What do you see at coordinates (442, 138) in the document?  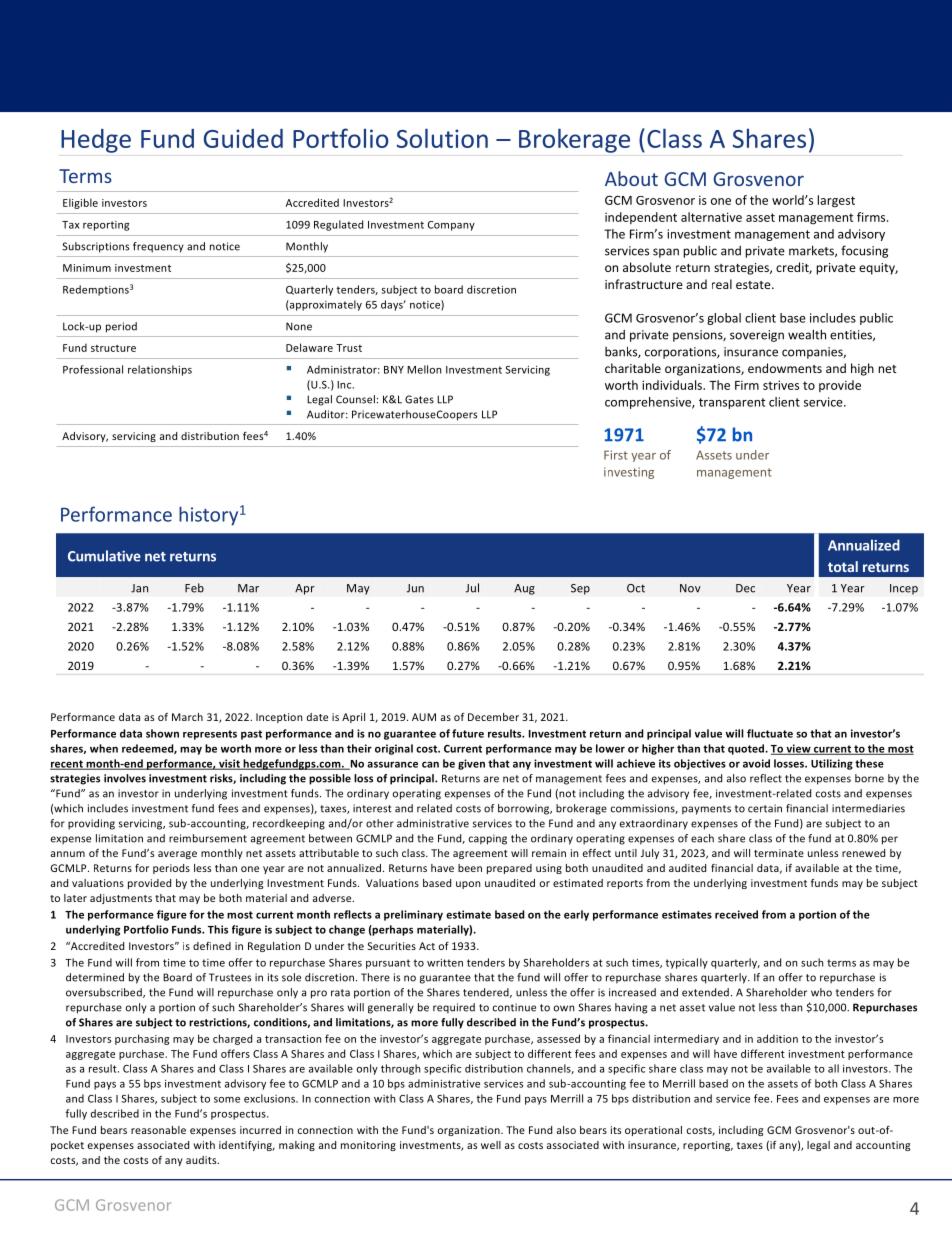 I see `Solution` at bounding box center [442, 138].
